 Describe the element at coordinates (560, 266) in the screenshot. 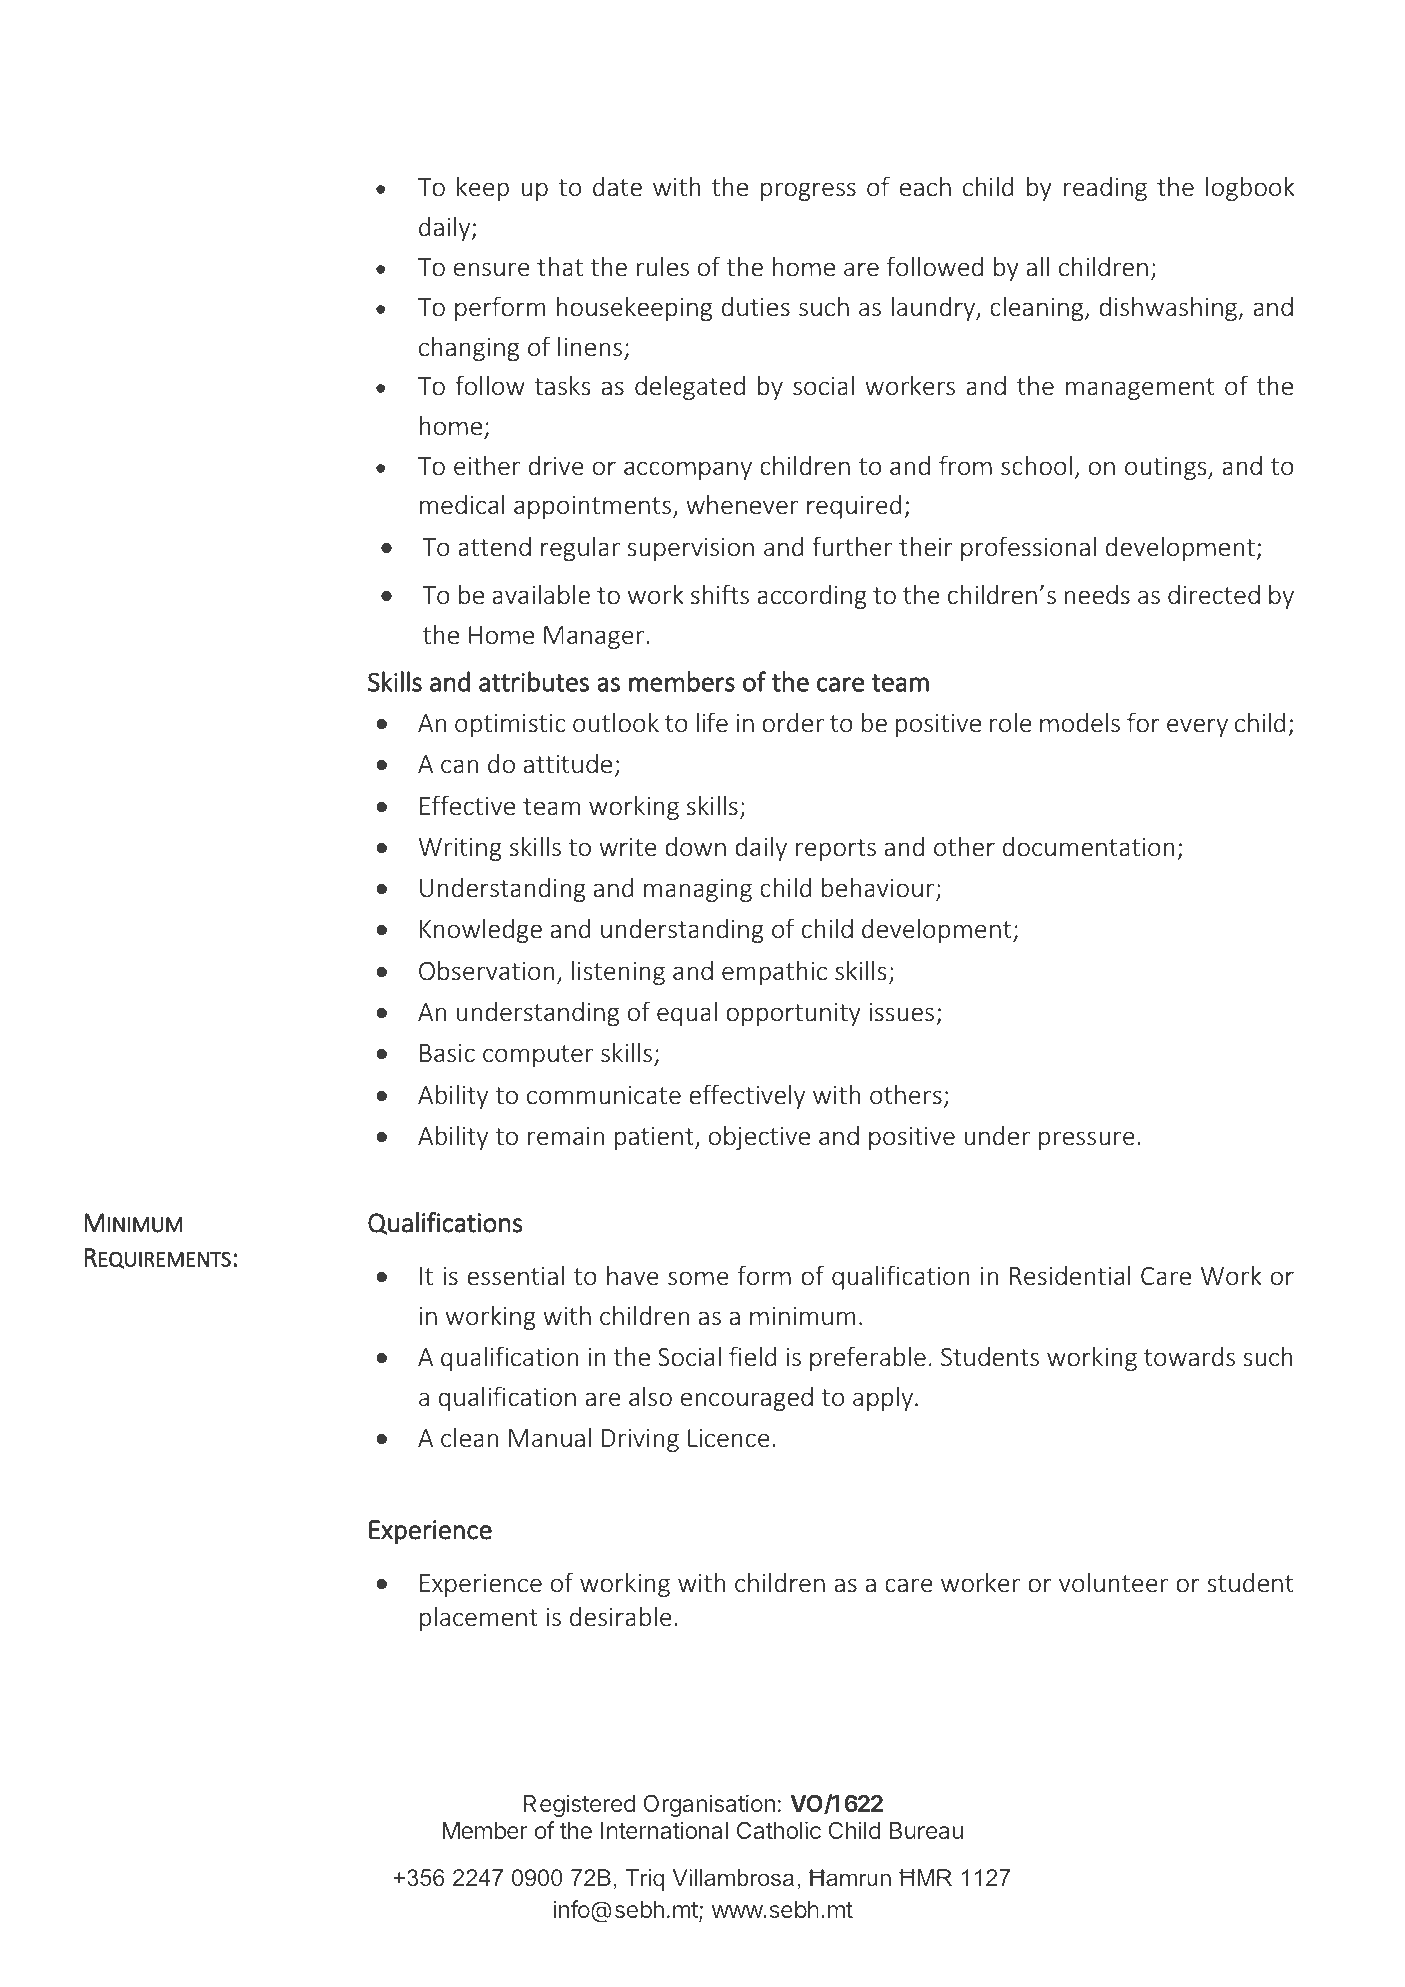

I see `that` at that location.
